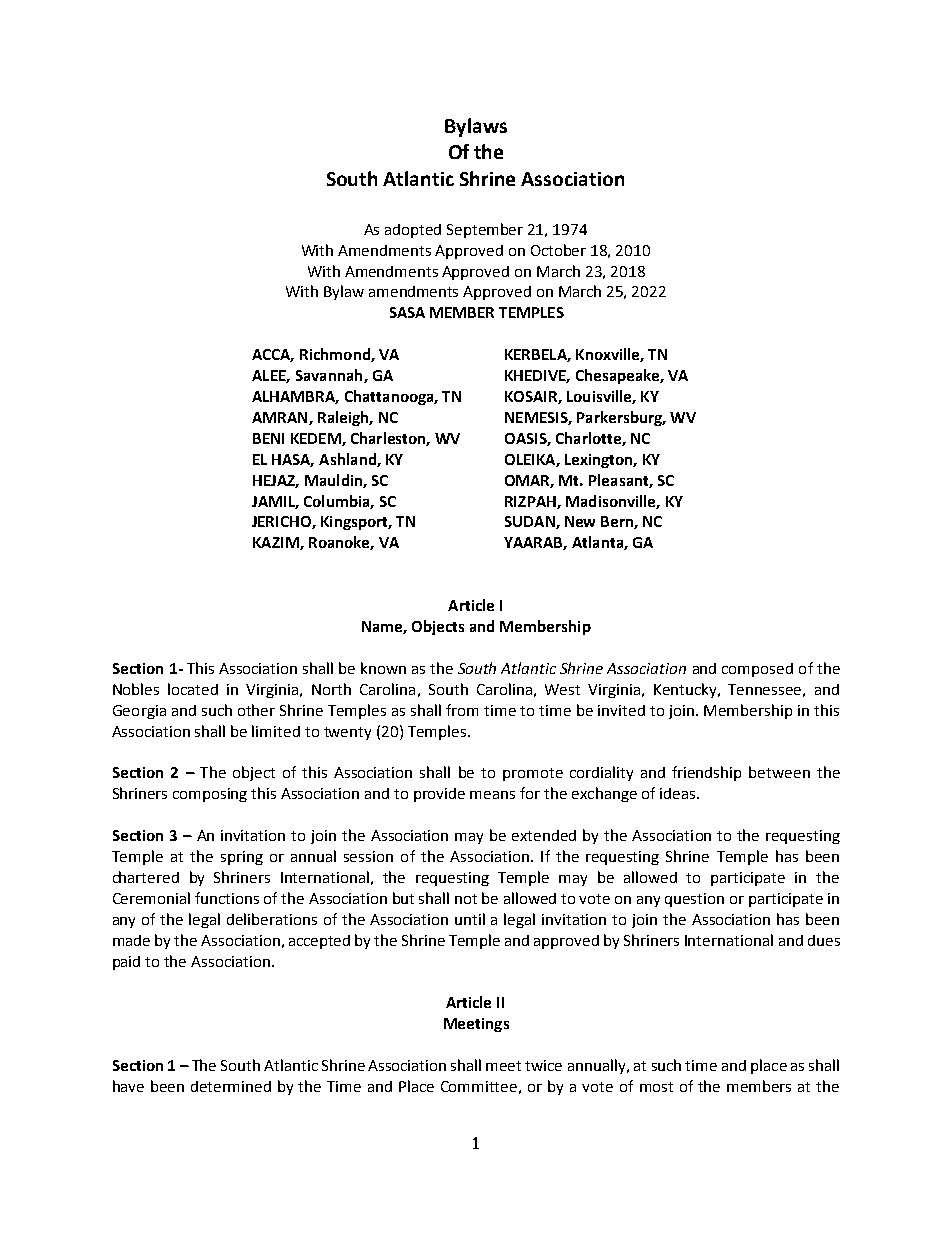 This screenshot has width=952, height=1233. What do you see at coordinates (558, 250) in the screenshot?
I see `October` at bounding box center [558, 250].
